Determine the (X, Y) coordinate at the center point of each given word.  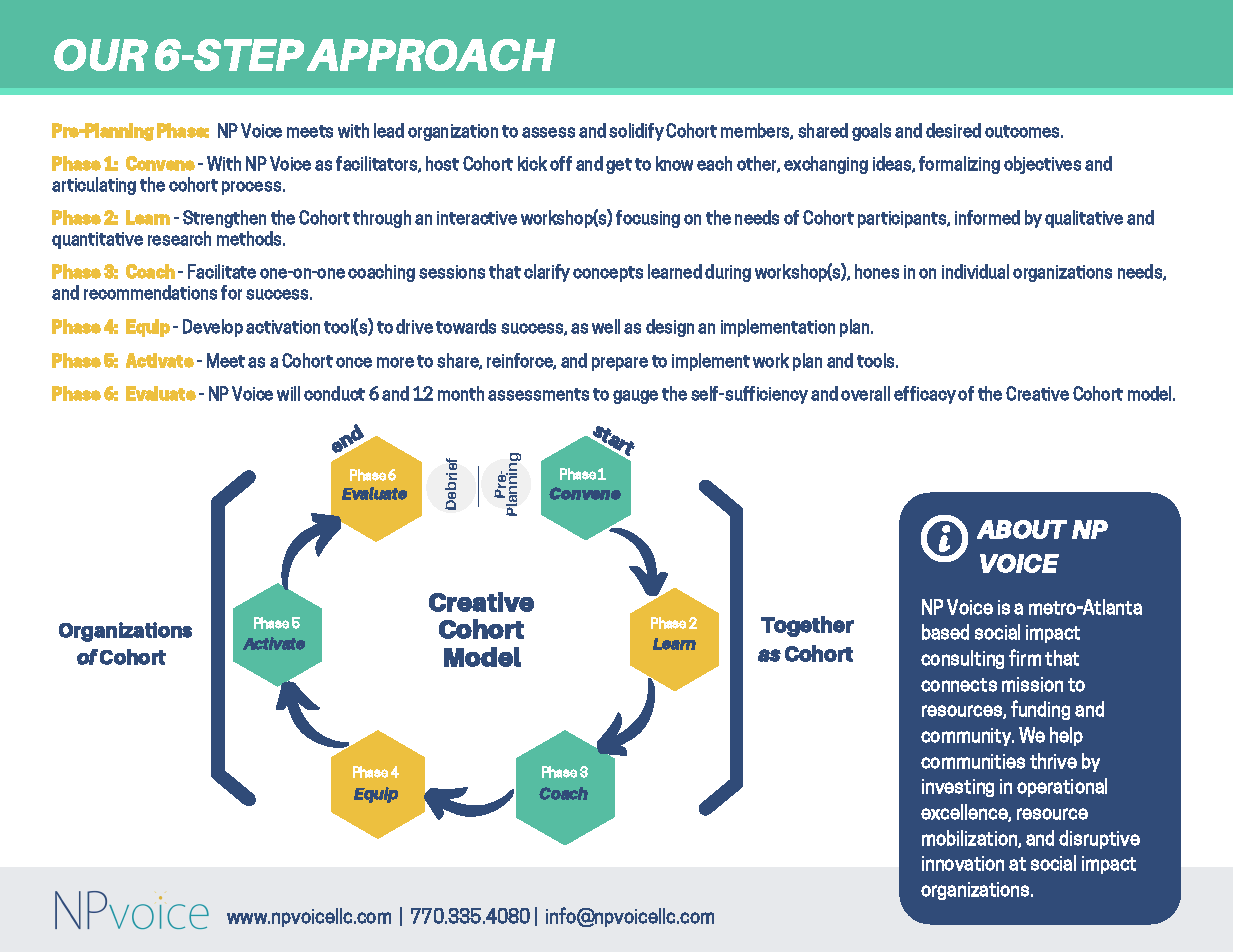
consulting (962, 659)
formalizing (959, 165)
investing (958, 788)
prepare (620, 364)
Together (807, 626)
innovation (963, 863)
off (561, 163)
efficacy (925, 395)
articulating (94, 186)
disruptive (1099, 839)
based (945, 632)
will (288, 393)
